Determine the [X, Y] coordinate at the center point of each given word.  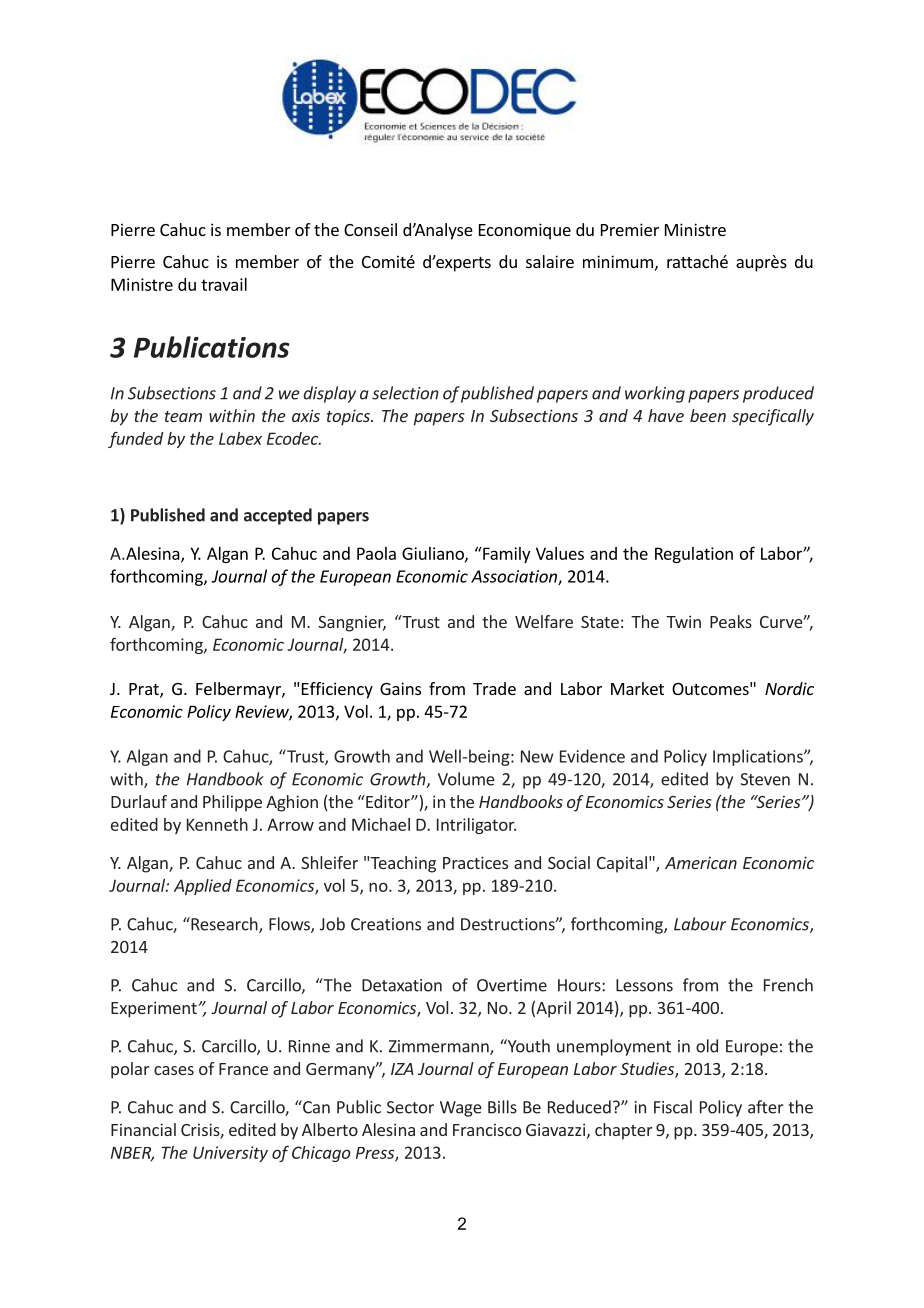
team [183, 416]
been [708, 415]
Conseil [370, 229]
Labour [700, 924]
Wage [461, 1109]
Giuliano [434, 554]
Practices [475, 862]
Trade [494, 688]
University [230, 1154]
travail [224, 284]
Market [637, 688]
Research [224, 925]
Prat [145, 690]
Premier [630, 229]
